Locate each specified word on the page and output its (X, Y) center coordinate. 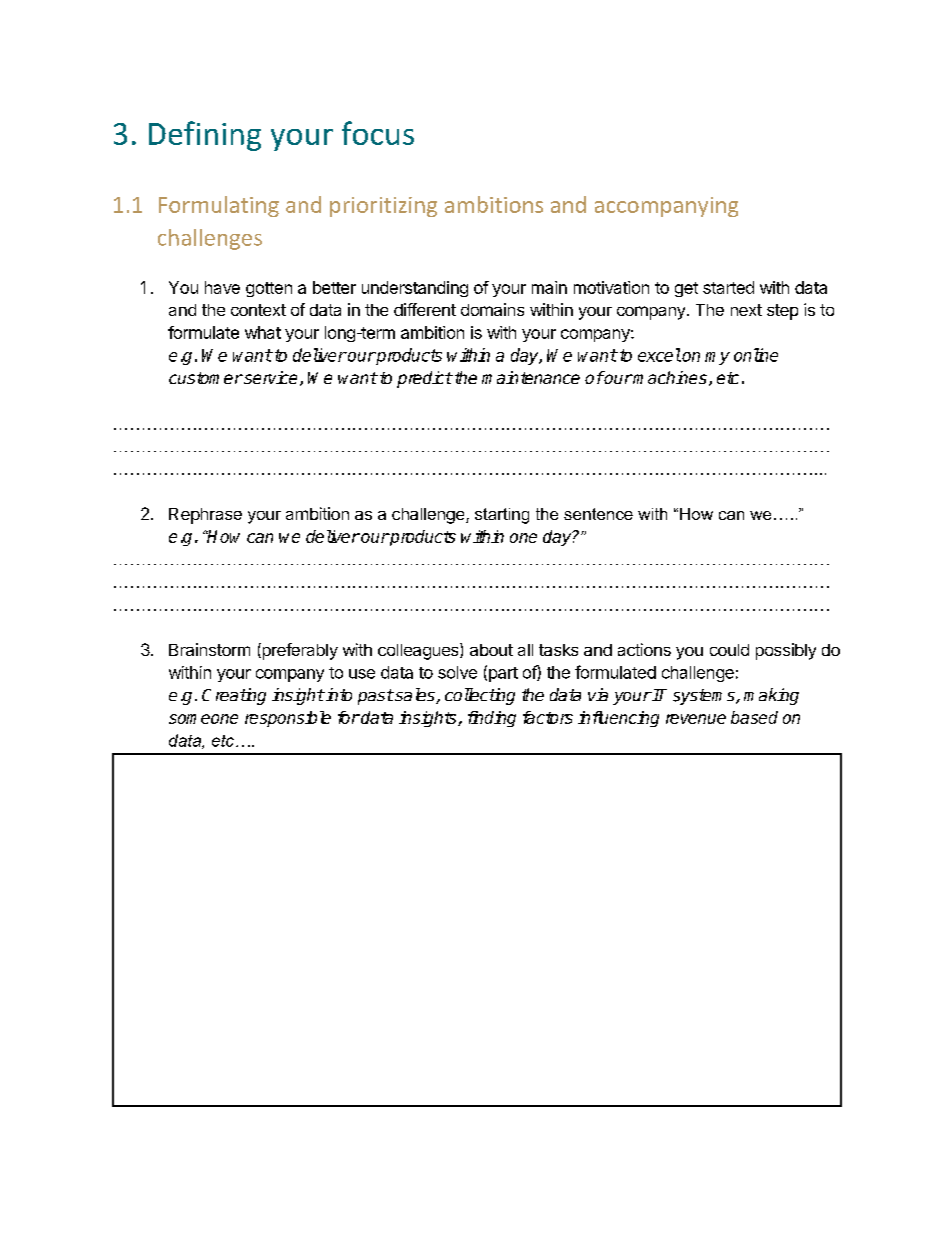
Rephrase (205, 516)
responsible (288, 719)
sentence (598, 514)
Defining (205, 136)
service (269, 377)
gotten (269, 289)
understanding (415, 289)
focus (378, 133)
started (728, 287)
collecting (480, 696)
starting (502, 516)
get (686, 289)
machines (669, 377)
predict (425, 379)
